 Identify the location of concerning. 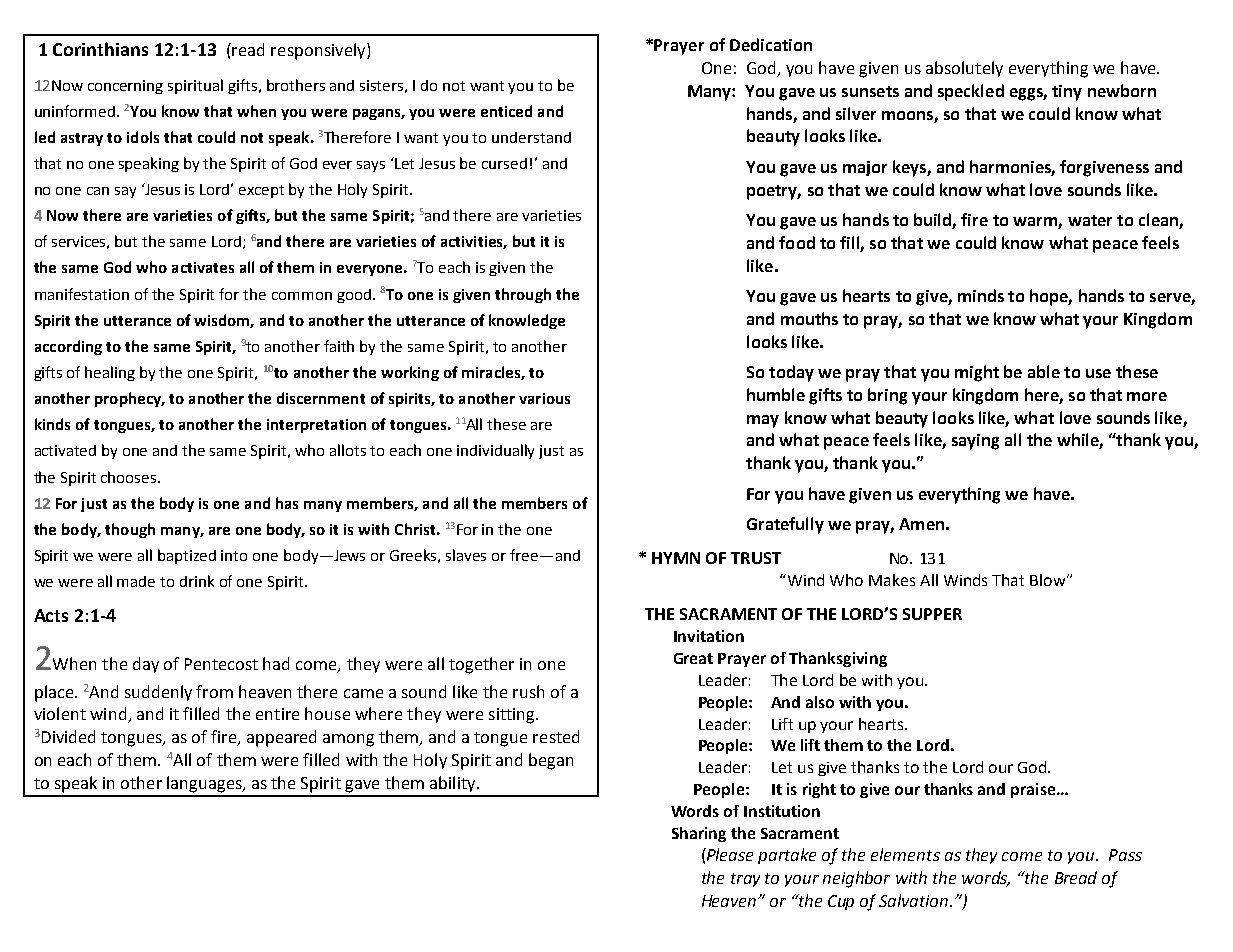
(125, 87).
